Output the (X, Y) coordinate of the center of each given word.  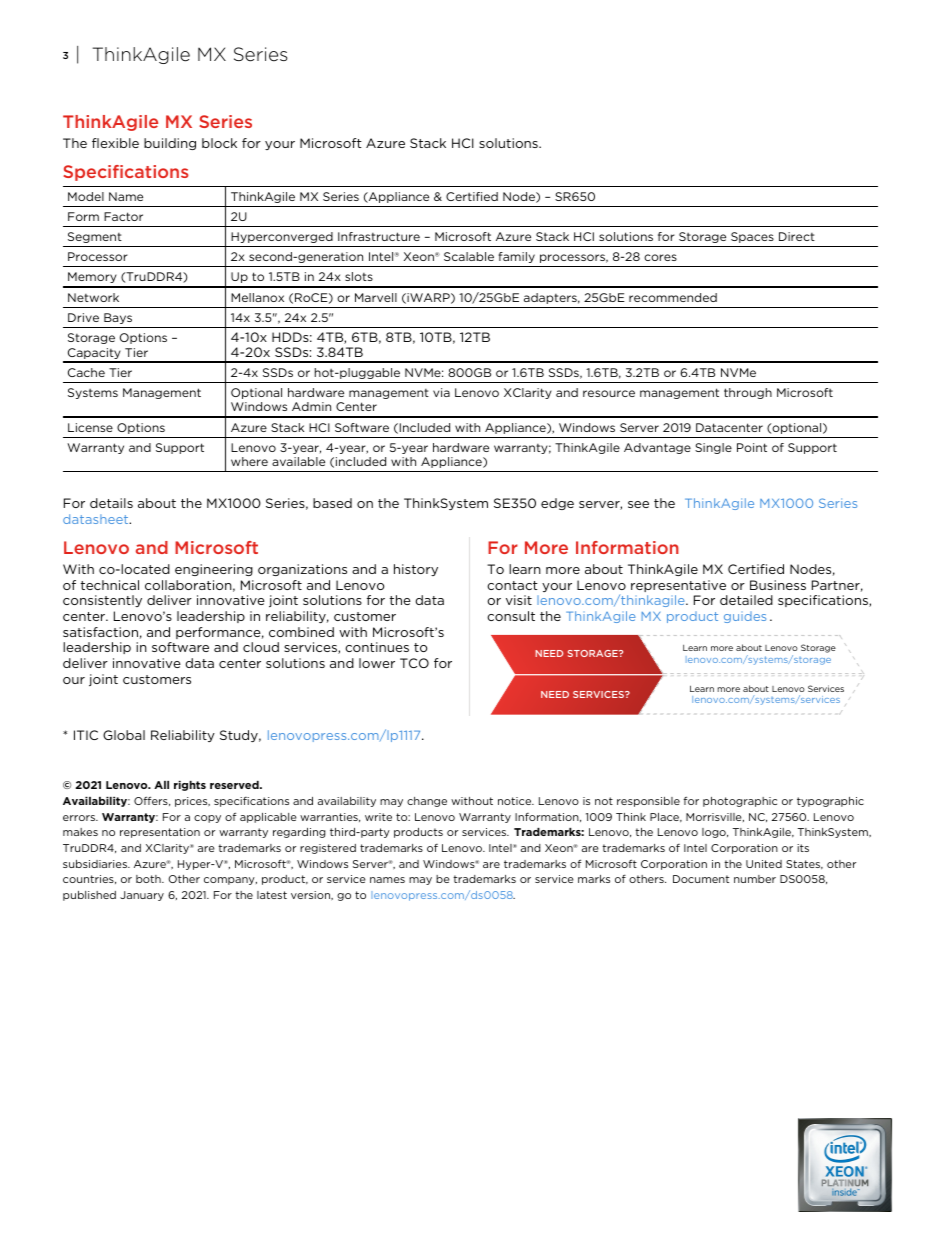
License (90, 427)
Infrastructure (379, 236)
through (748, 393)
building (170, 144)
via (441, 392)
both (149, 879)
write (378, 817)
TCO (414, 663)
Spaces (752, 237)
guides (745, 617)
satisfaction (100, 632)
